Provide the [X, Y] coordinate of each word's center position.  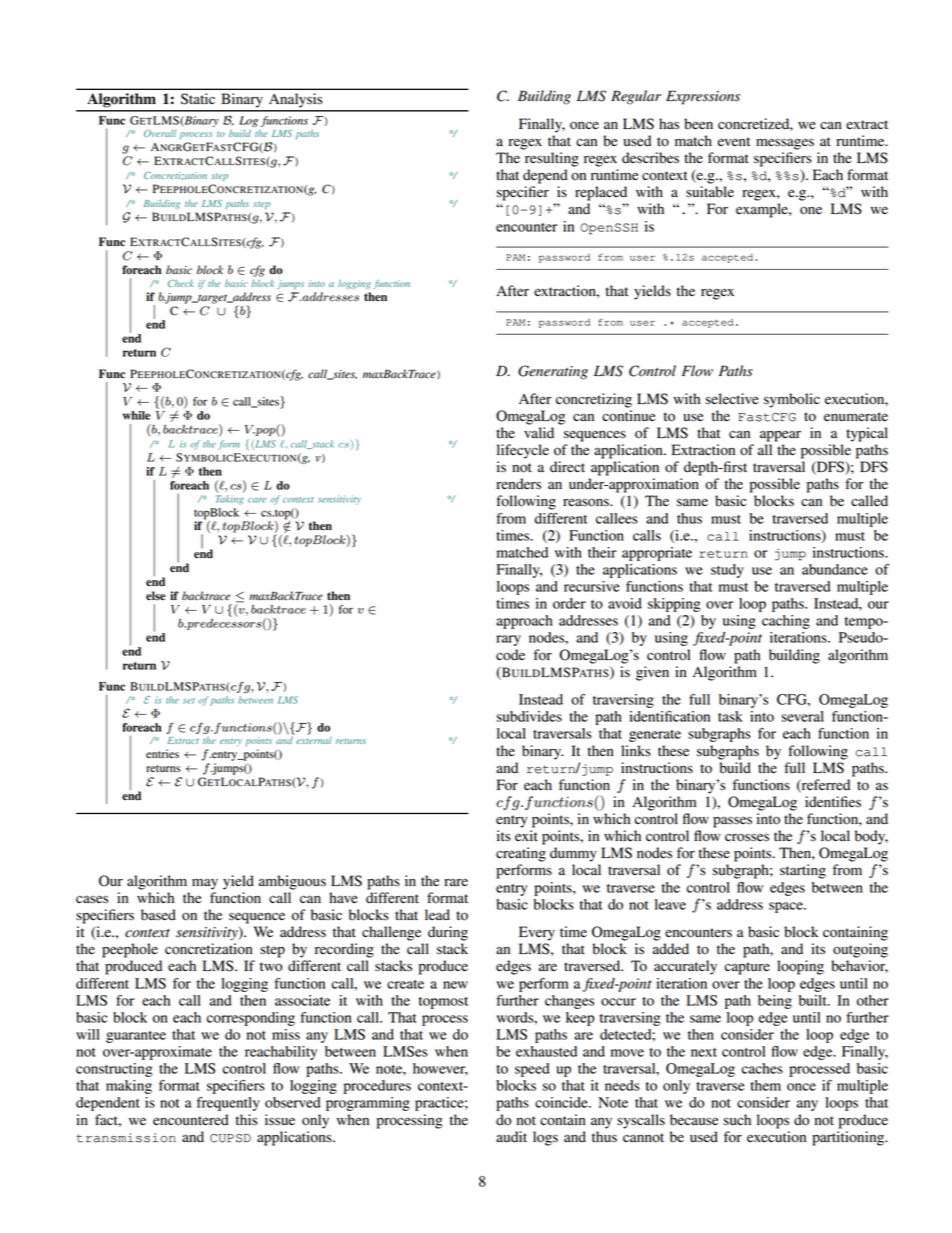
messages [785, 144]
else [156, 596]
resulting [552, 159]
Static [198, 99]
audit [511, 1137]
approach [524, 622]
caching [786, 622]
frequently [228, 1104]
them [765, 1085]
